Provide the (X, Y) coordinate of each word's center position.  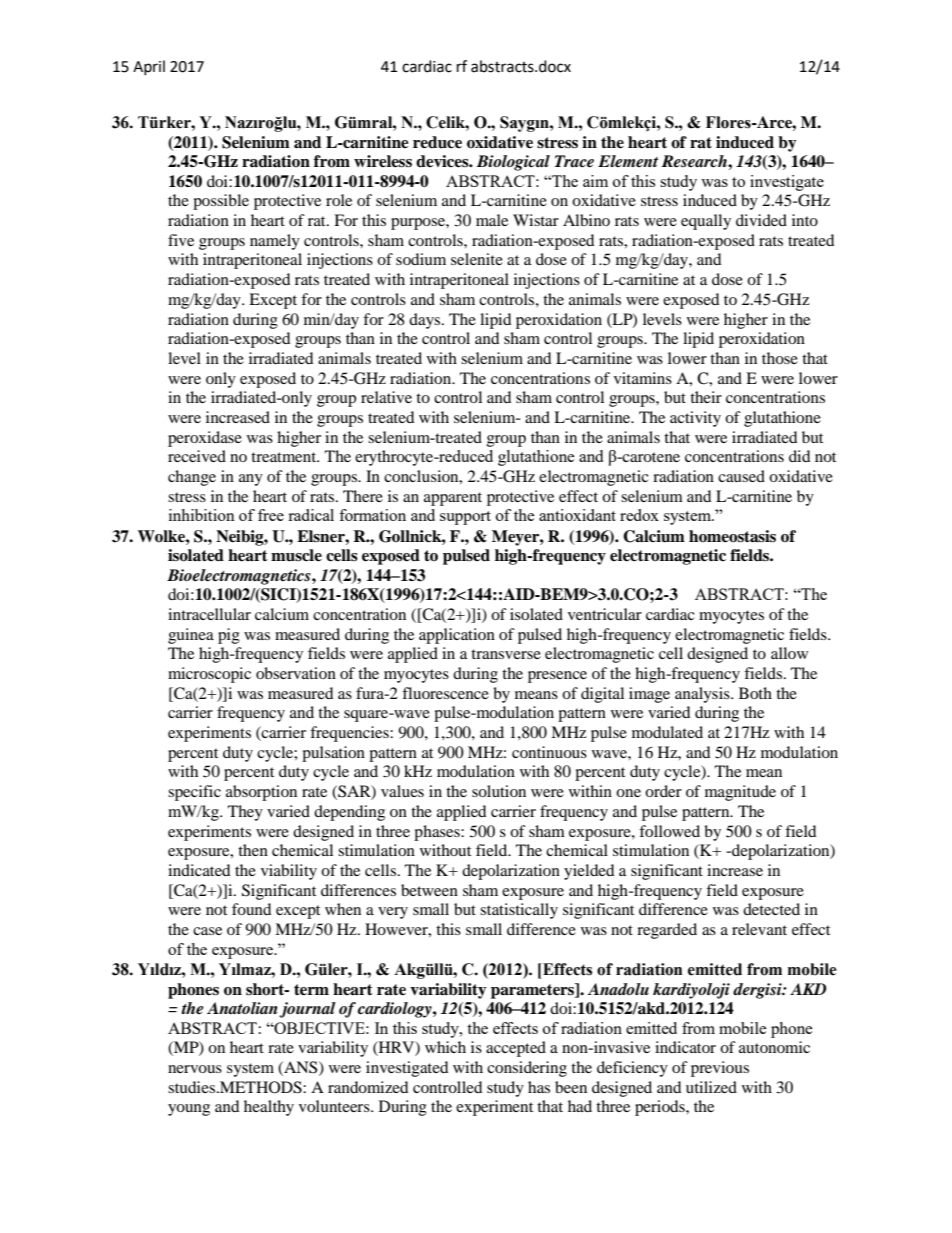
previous (720, 1069)
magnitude (740, 793)
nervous (195, 1069)
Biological (513, 163)
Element (628, 161)
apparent (453, 499)
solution (499, 791)
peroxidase (205, 439)
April (149, 67)
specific (194, 793)
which (445, 1047)
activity (695, 419)
